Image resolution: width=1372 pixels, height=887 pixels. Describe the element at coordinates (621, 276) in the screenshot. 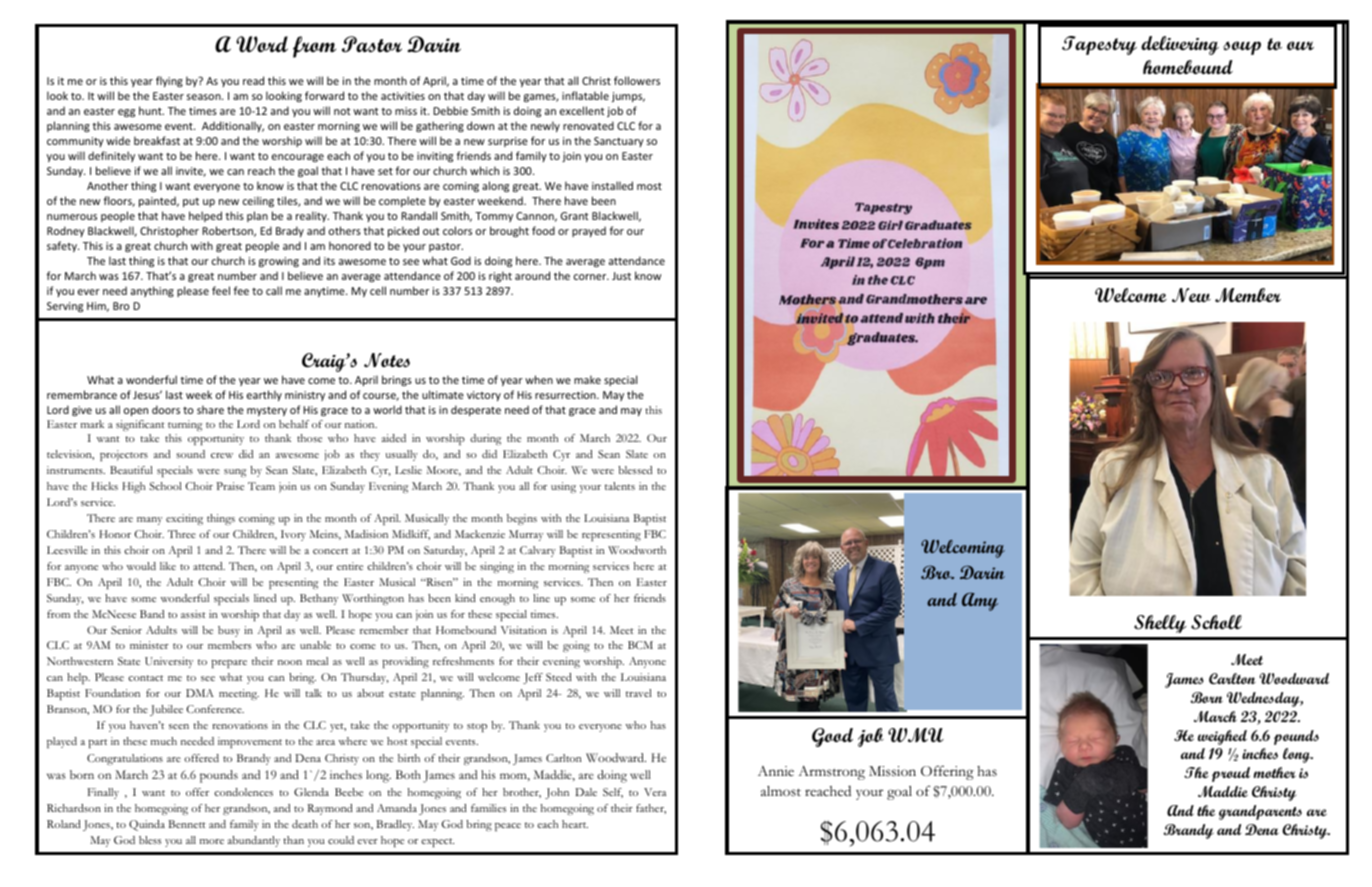

I see `Just` at that location.
